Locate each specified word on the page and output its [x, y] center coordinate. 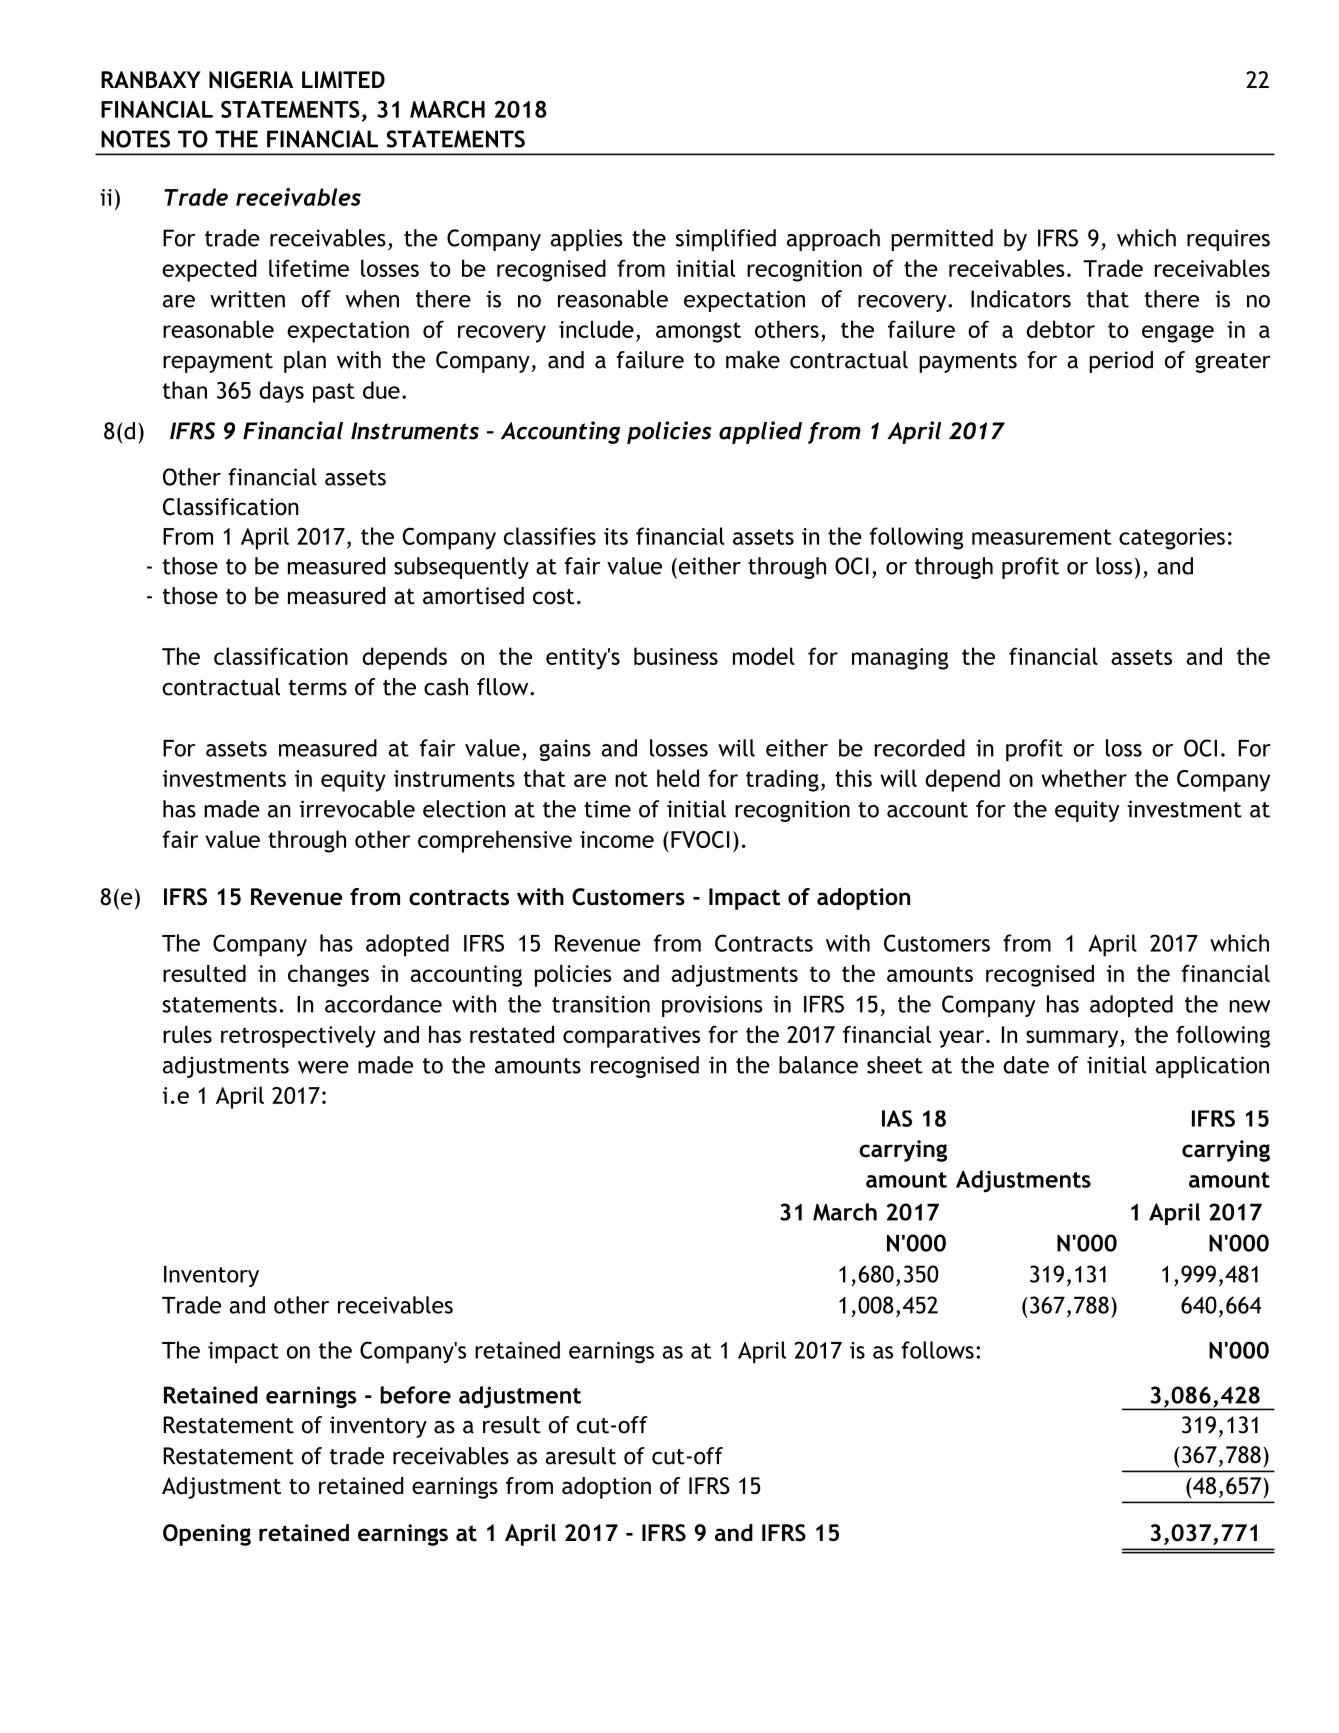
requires [1228, 240]
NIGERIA [251, 80]
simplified [726, 240]
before [415, 1395]
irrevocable [357, 809]
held [678, 778]
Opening [207, 1535]
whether [1084, 778]
